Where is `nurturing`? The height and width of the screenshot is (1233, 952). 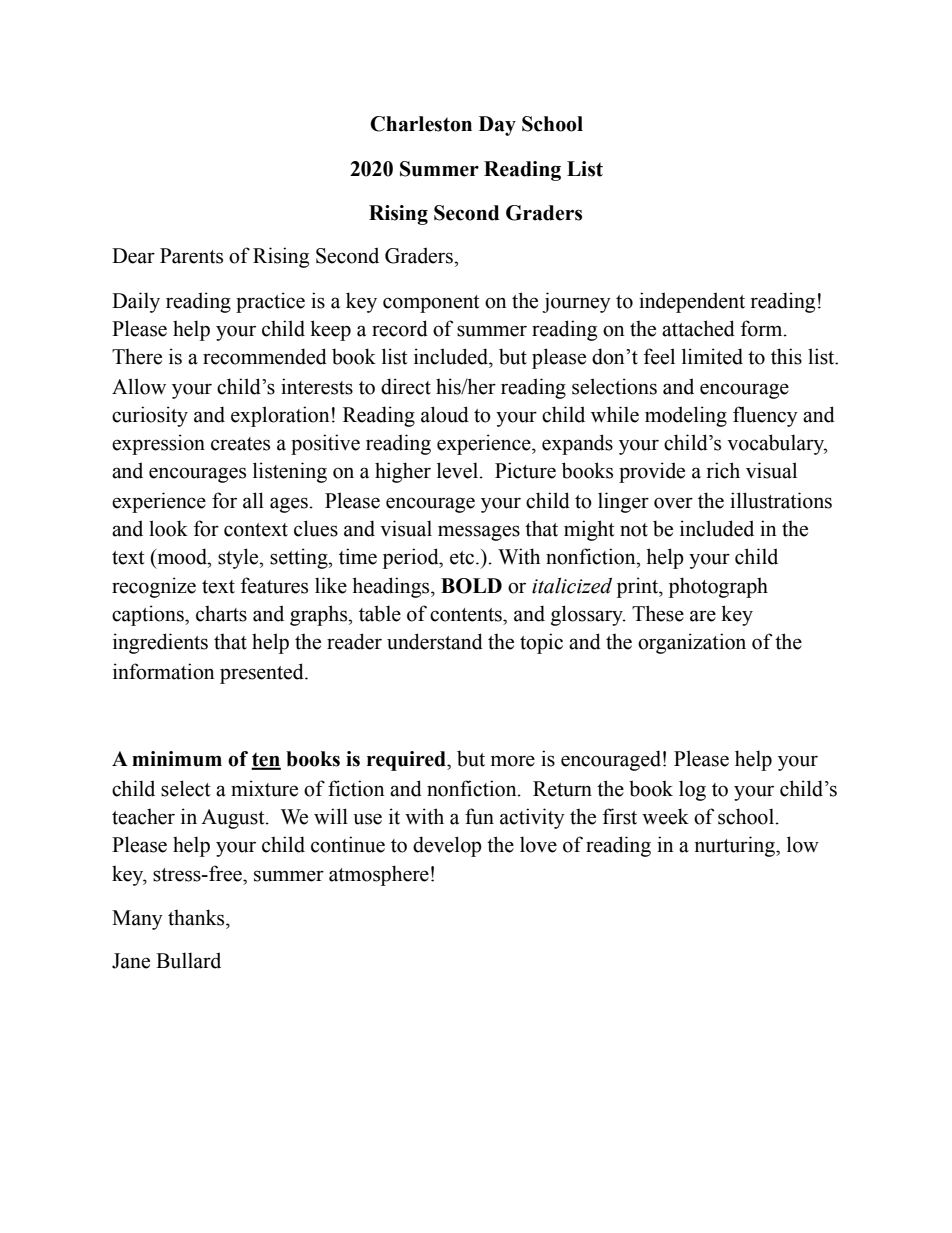 nurturing is located at coordinates (736, 846).
